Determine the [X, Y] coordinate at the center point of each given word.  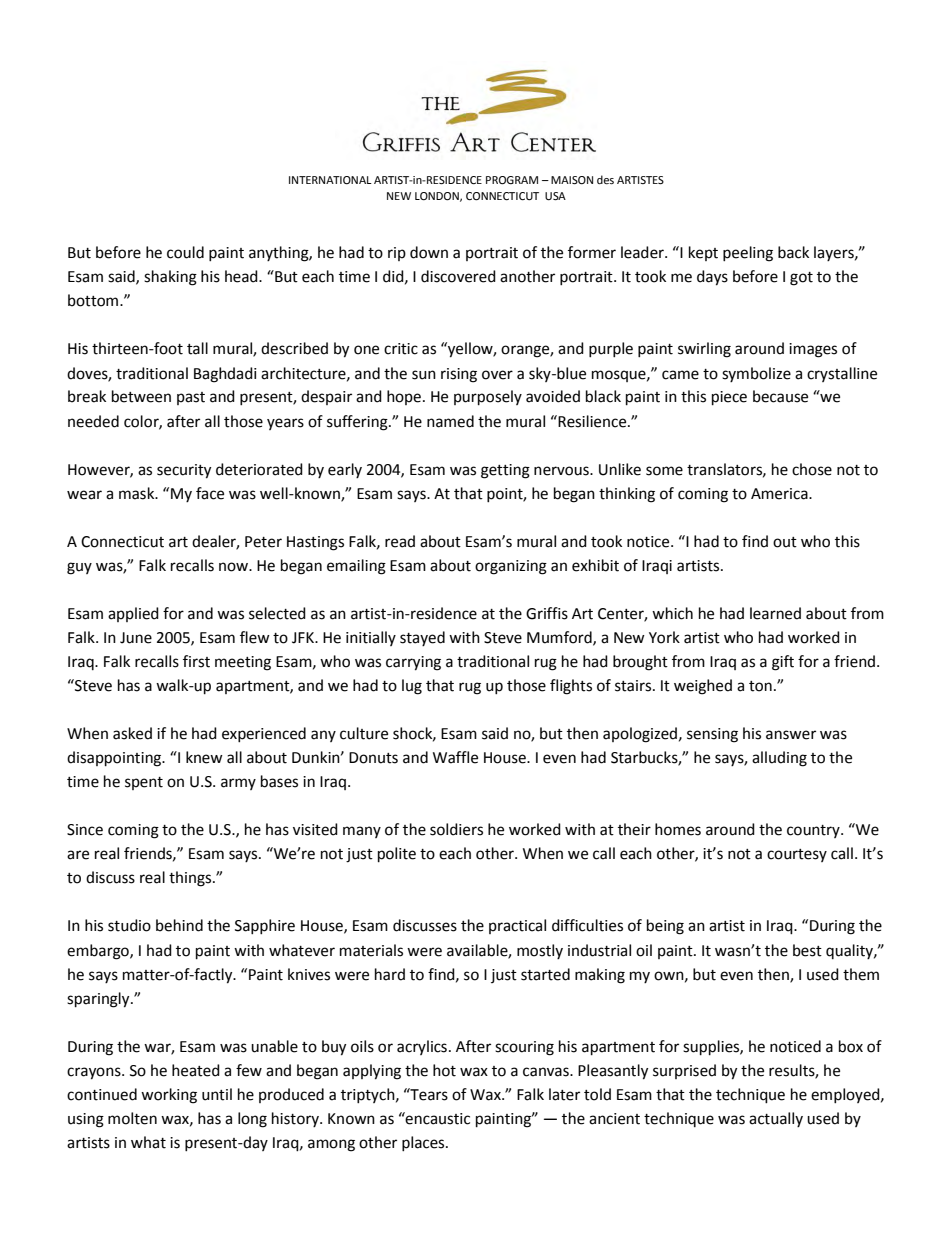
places [424, 1143]
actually [776, 1119]
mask [138, 493]
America [780, 494]
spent [144, 783]
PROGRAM [512, 180]
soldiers [456, 829]
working [169, 1096]
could [185, 252]
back [793, 252]
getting [505, 471]
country [814, 831]
